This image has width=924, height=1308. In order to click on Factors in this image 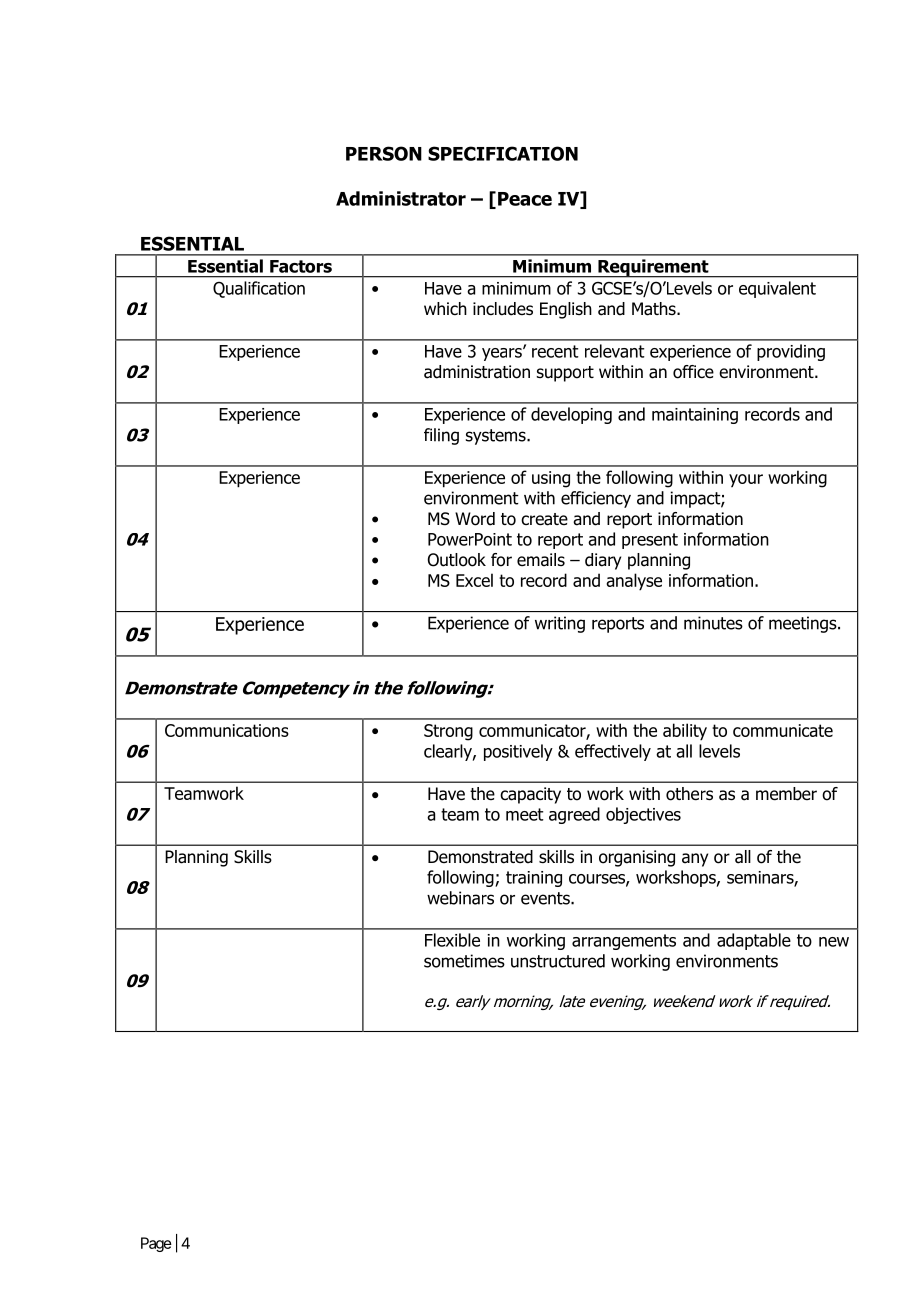, I will do `click(301, 266)`.
